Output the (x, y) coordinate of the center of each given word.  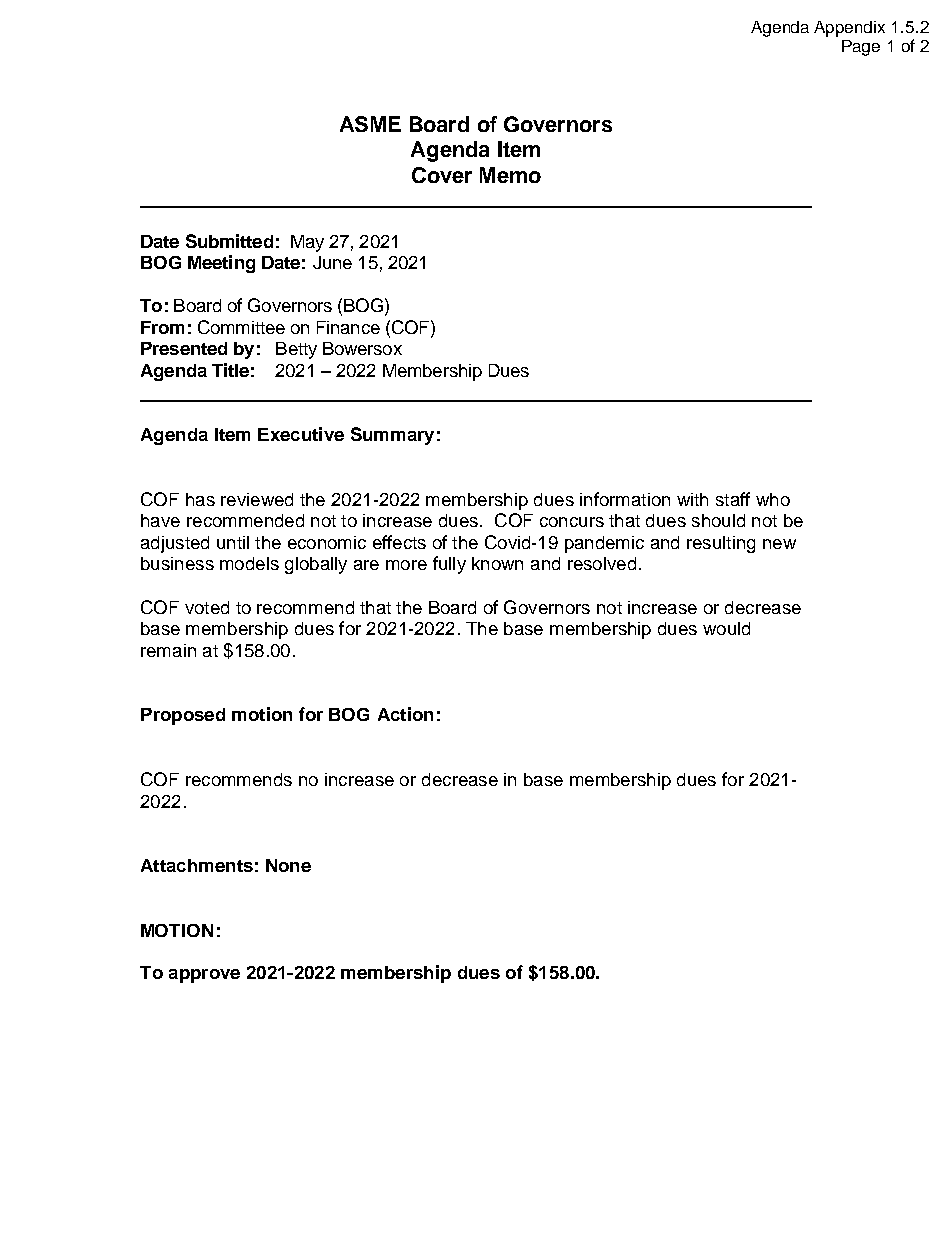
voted (207, 607)
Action (405, 714)
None (288, 865)
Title (230, 370)
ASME (370, 124)
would (726, 628)
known (497, 563)
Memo (510, 175)
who (773, 499)
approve (204, 976)
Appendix (849, 29)
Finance (348, 327)
